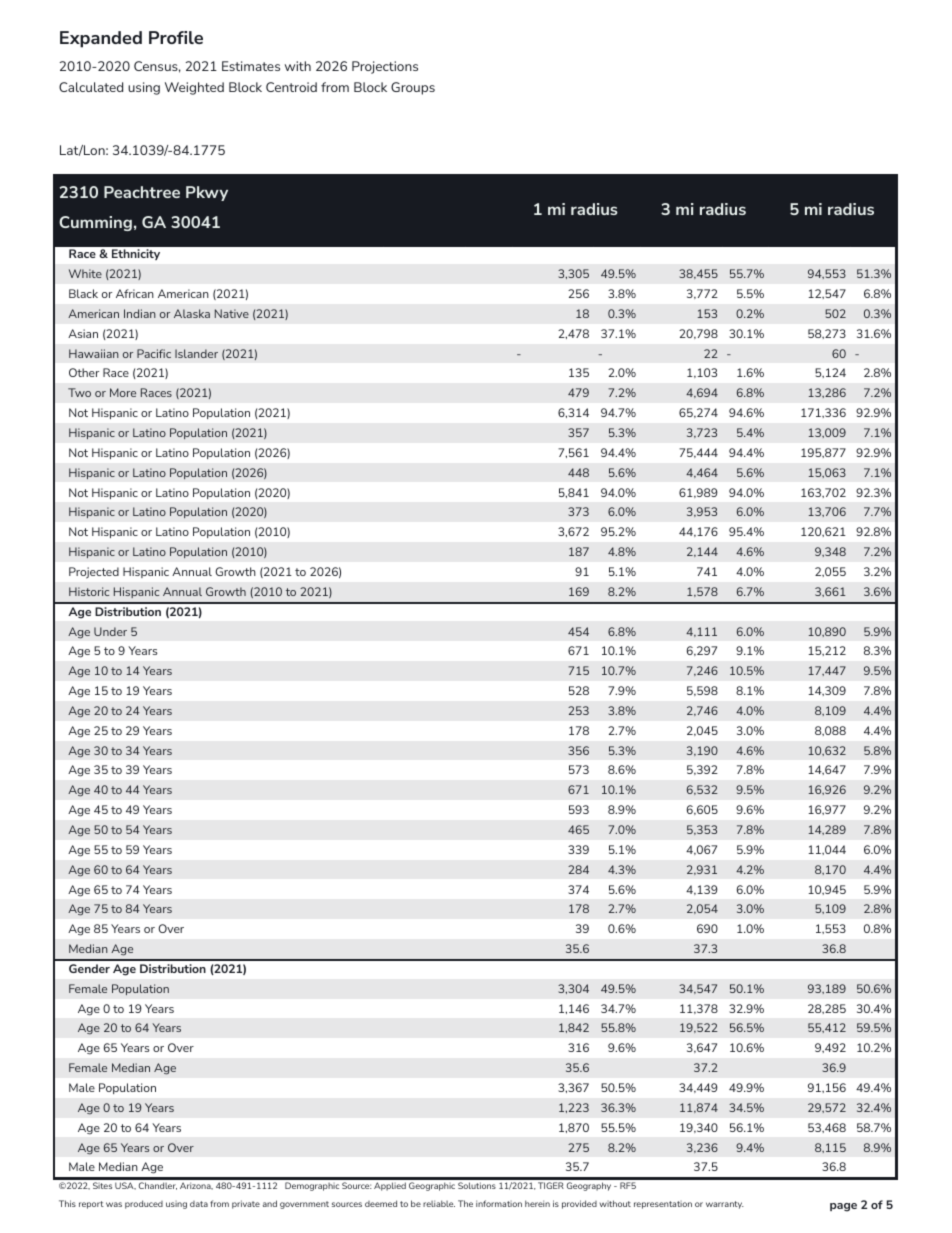 The height and width of the image is (1233, 952). What do you see at coordinates (196, 353) in the image?
I see `Islander` at bounding box center [196, 353].
